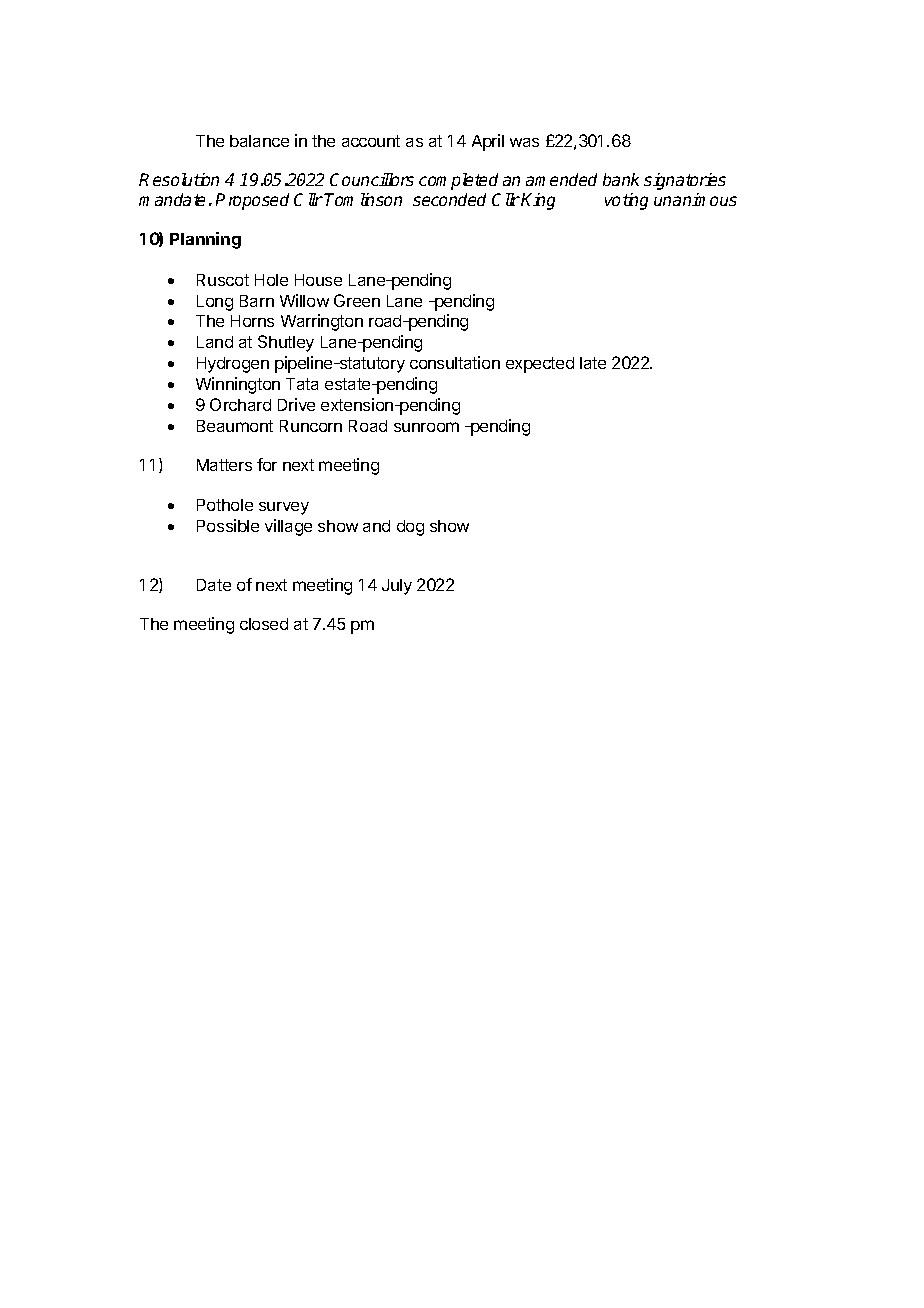  I want to click on closed, so click(264, 624).
